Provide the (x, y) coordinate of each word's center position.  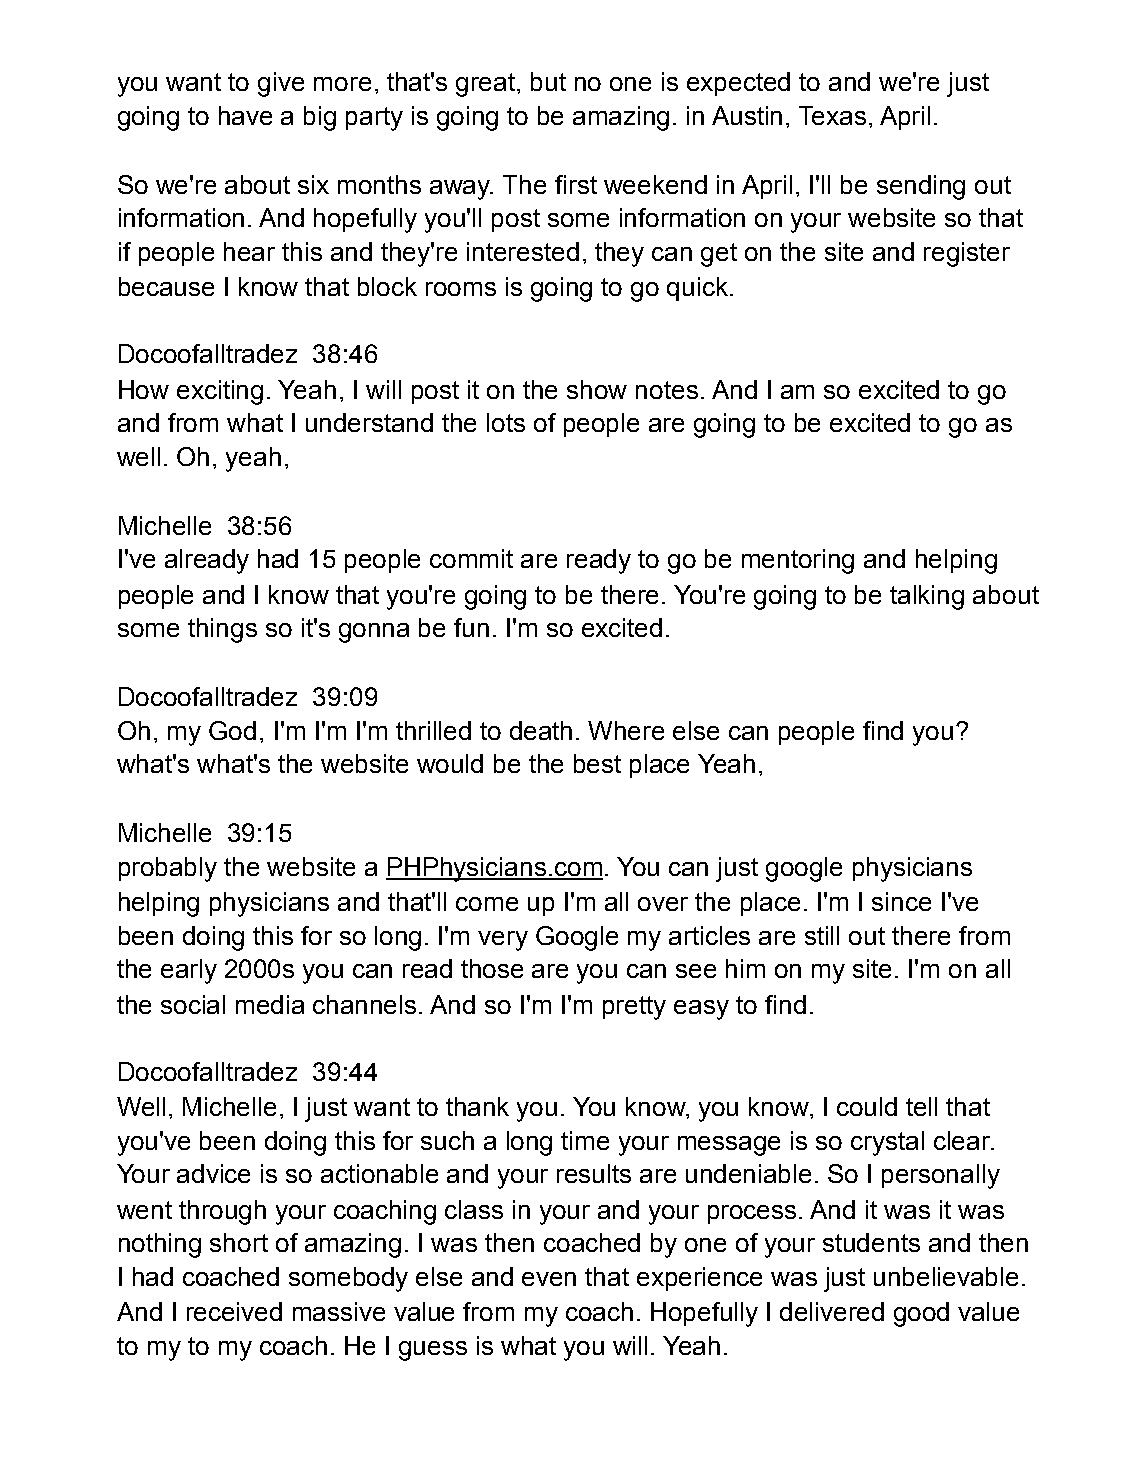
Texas (832, 115)
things (222, 630)
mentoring (798, 561)
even (549, 1279)
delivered (832, 1311)
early (189, 971)
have (245, 115)
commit (471, 558)
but (548, 81)
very (503, 941)
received (234, 1311)
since (901, 901)
